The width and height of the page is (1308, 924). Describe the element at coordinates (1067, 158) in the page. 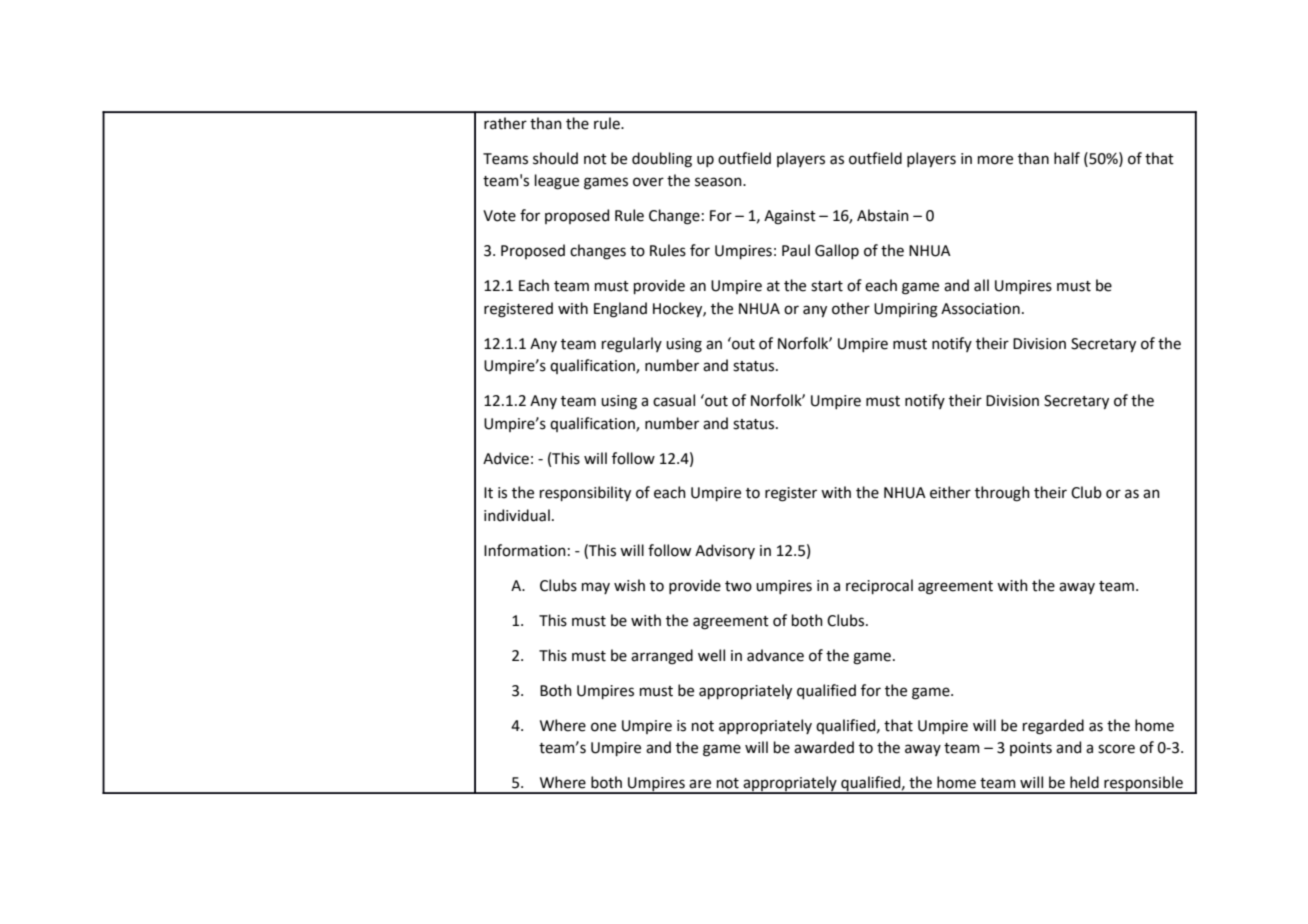

I see `half` at that location.
